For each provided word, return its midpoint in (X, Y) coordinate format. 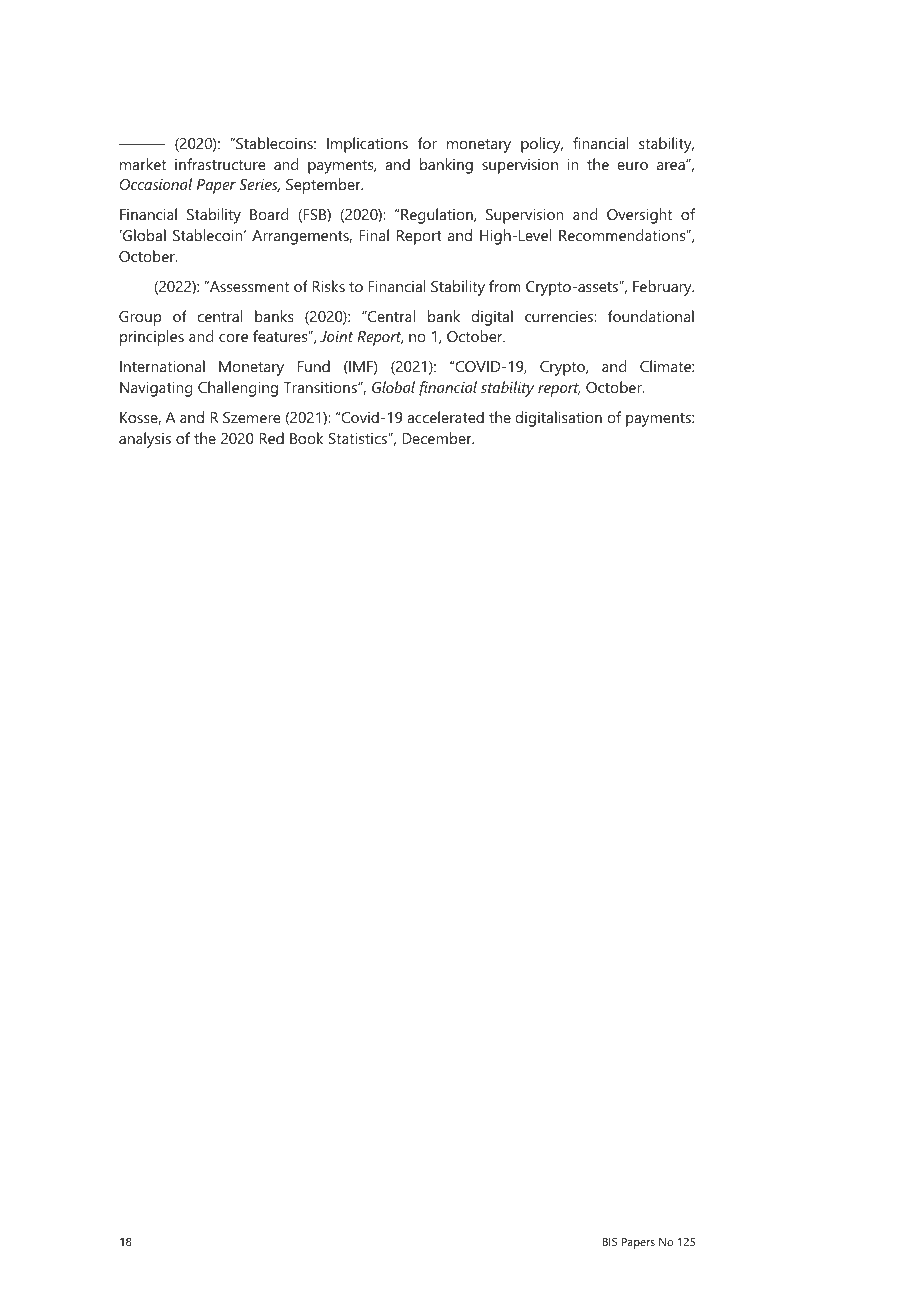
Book (307, 438)
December (438, 438)
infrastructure (220, 164)
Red (271, 438)
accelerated (445, 417)
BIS (610, 1241)
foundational (651, 316)
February (663, 288)
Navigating (156, 389)
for (427, 143)
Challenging (238, 389)
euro (632, 166)
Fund (314, 366)
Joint (336, 336)
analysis (145, 440)
